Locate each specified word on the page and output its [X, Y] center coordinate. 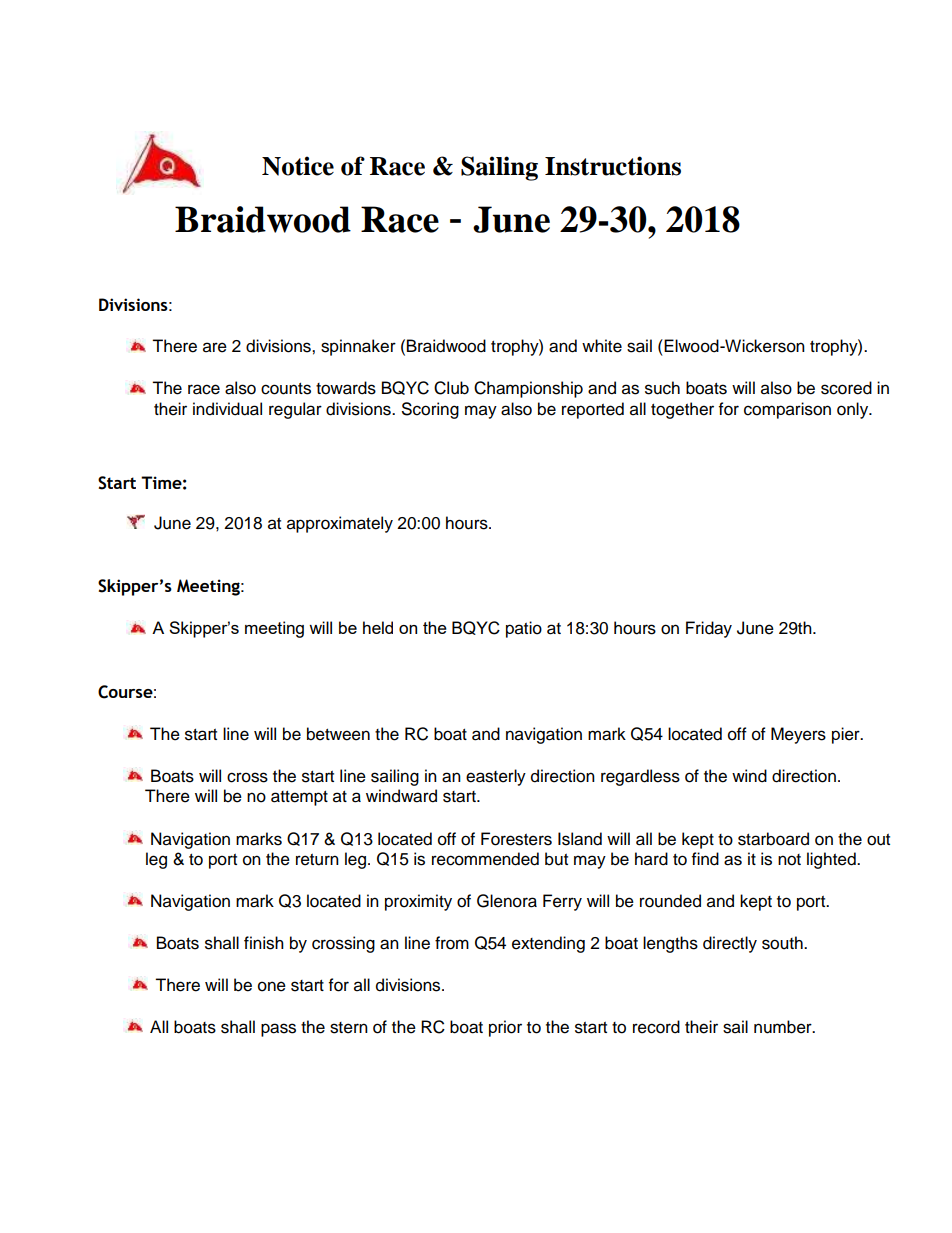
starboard [773, 839]
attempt [299, 798]
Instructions [613, 166]
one [272, 986]
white [602, 346]
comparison [787, 410]
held [378, 627]
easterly [496, 777]
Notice [298, 166]
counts [286, 389]
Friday [709, 629]
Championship [528, 389]
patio [524, 629]
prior [505, 1028]
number [784, 1027]
